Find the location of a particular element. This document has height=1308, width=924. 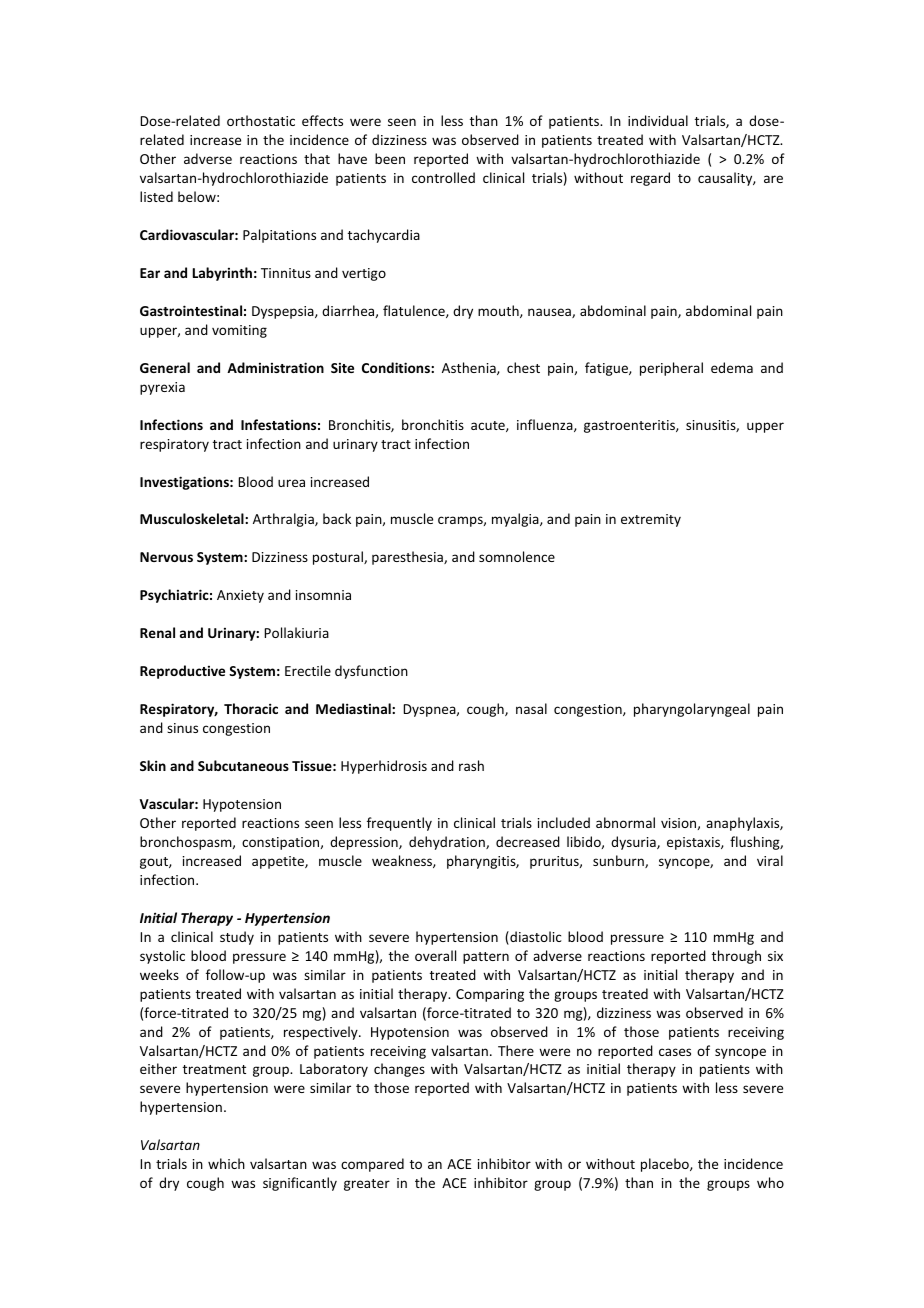

overall is located at coordinates (435, 955).
